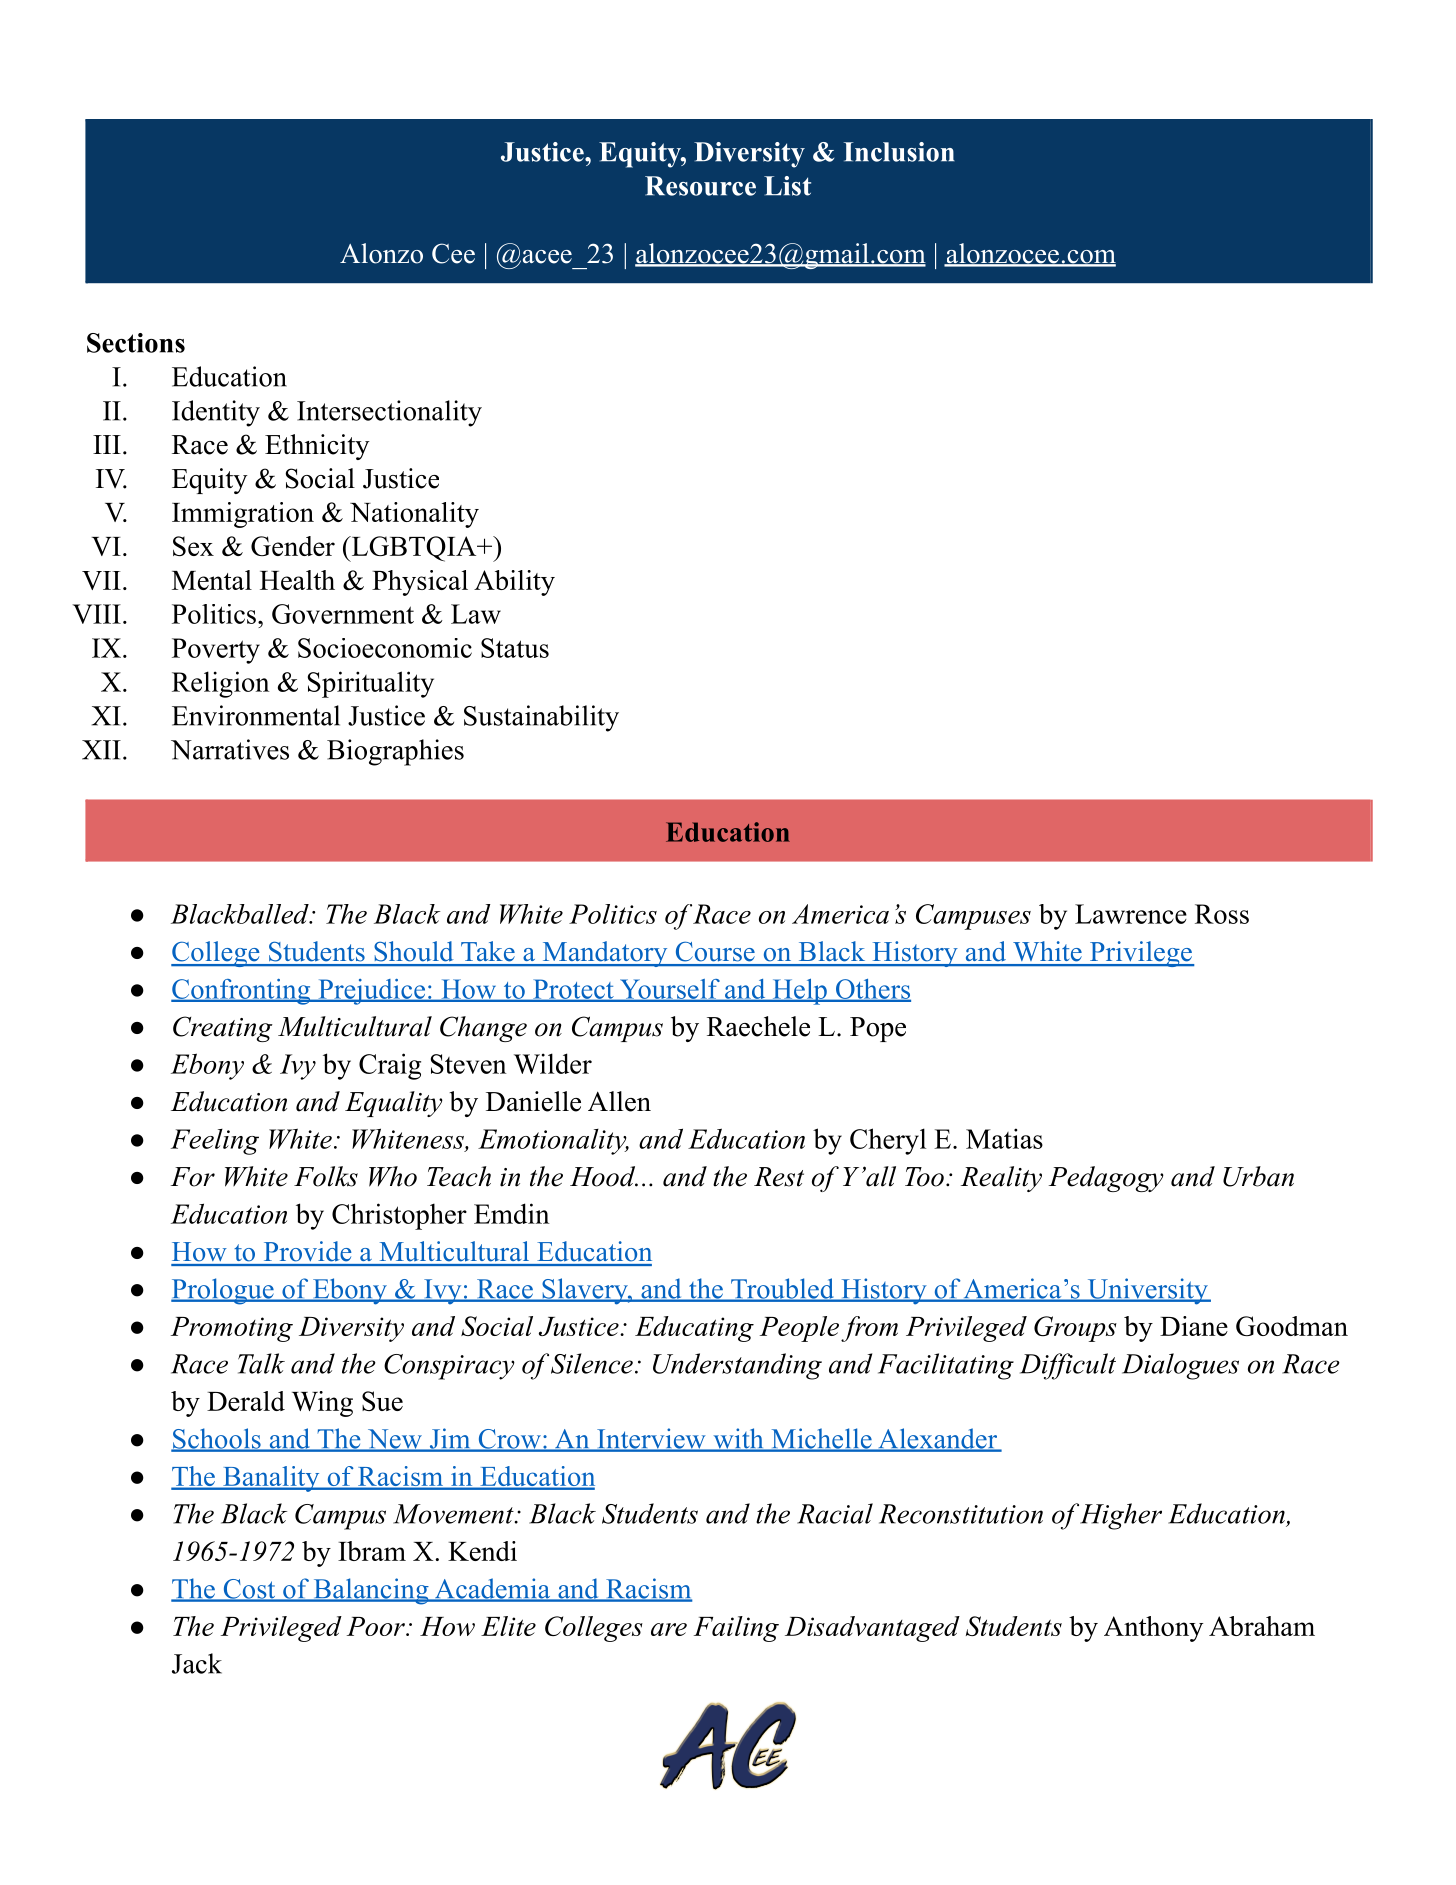 This page has width=1456, height=1885. I want to click on Status, so click(515, 648).
